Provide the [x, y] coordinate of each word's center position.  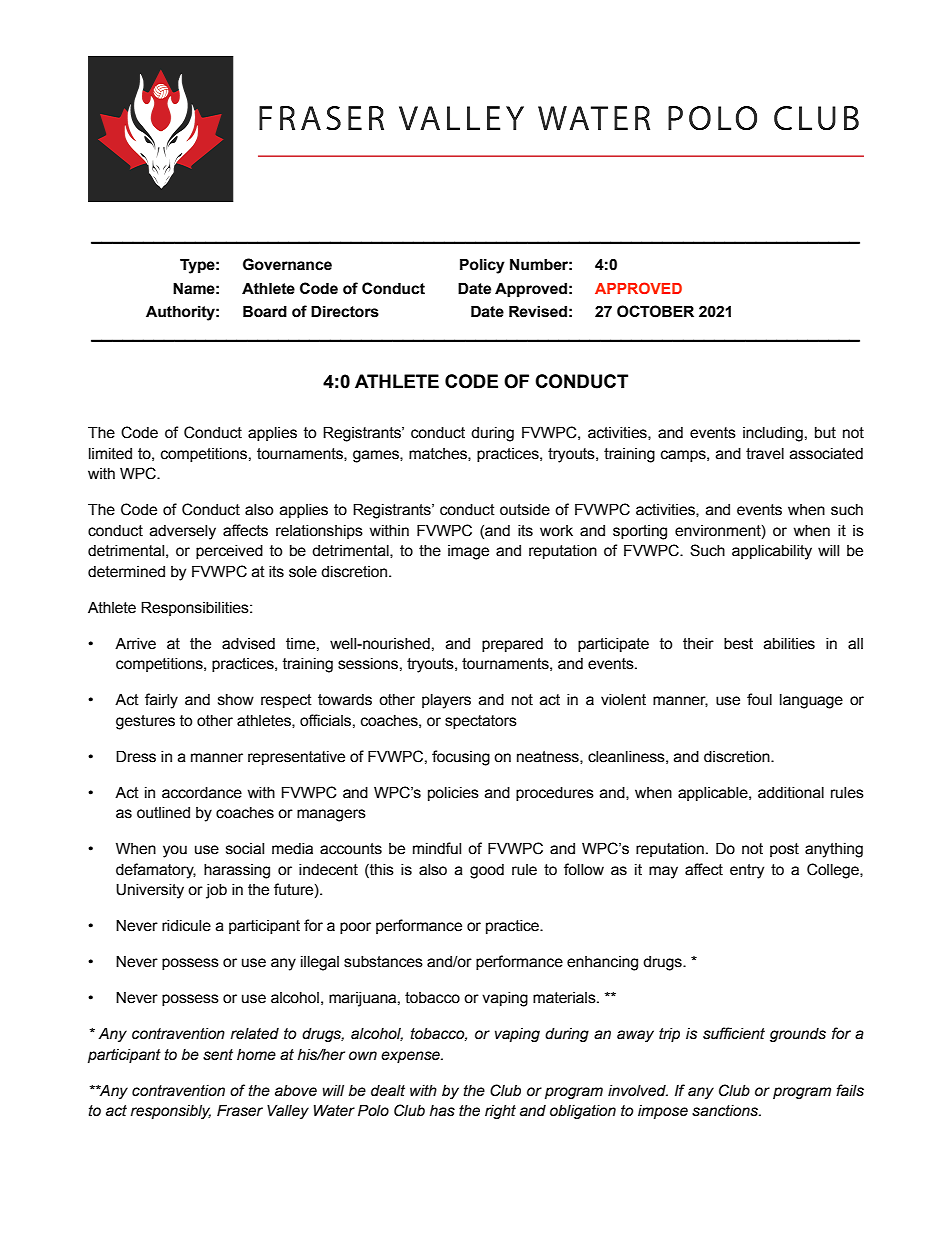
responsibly [171, 1112]
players [446, 701]
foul [759, 699]
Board [265, 311]
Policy [482, 266]
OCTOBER [655, 311]
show [236, 700]
